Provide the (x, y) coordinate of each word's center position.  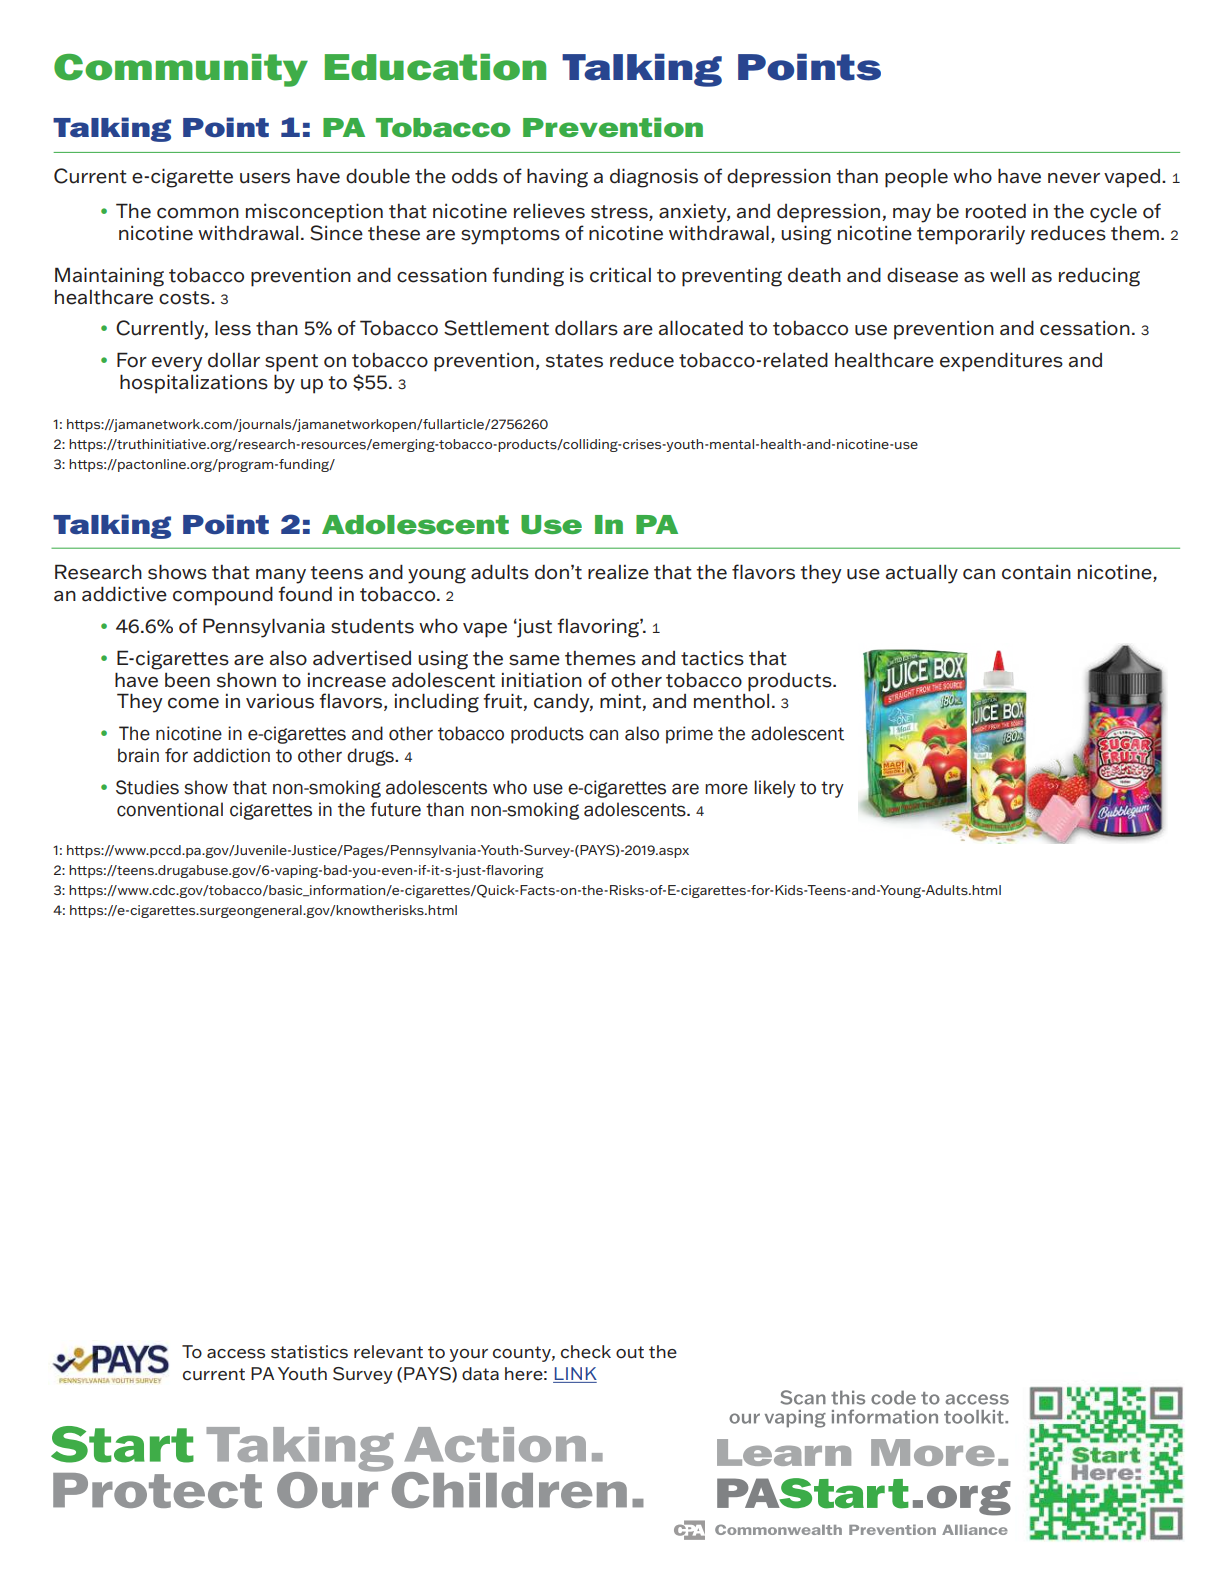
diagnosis (654, 178)
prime (689, 735)
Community (181, 70)
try (832, 789)
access (236, 1354)
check (586, 1352)
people (916, 178)
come (193, 703)
